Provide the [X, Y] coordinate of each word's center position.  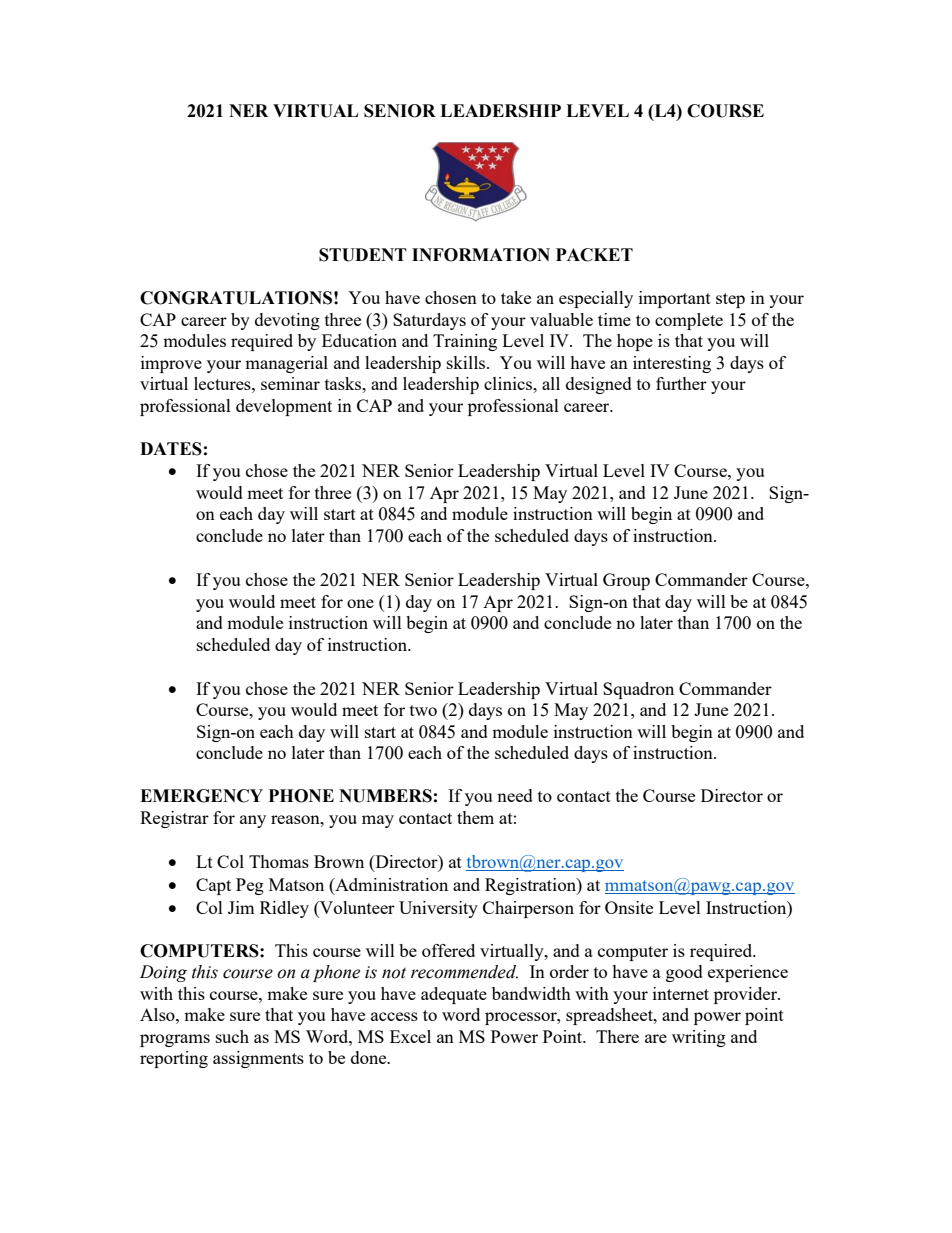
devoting [287, 321]
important [675, 299]
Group [626, 581]
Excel [410, 1036]
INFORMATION [481, 255]
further [681, 383]
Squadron [638, 690]
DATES [171, 449]
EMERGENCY [201, 796]
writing [699, 1038]
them [475, 817]
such [232, 1036]
